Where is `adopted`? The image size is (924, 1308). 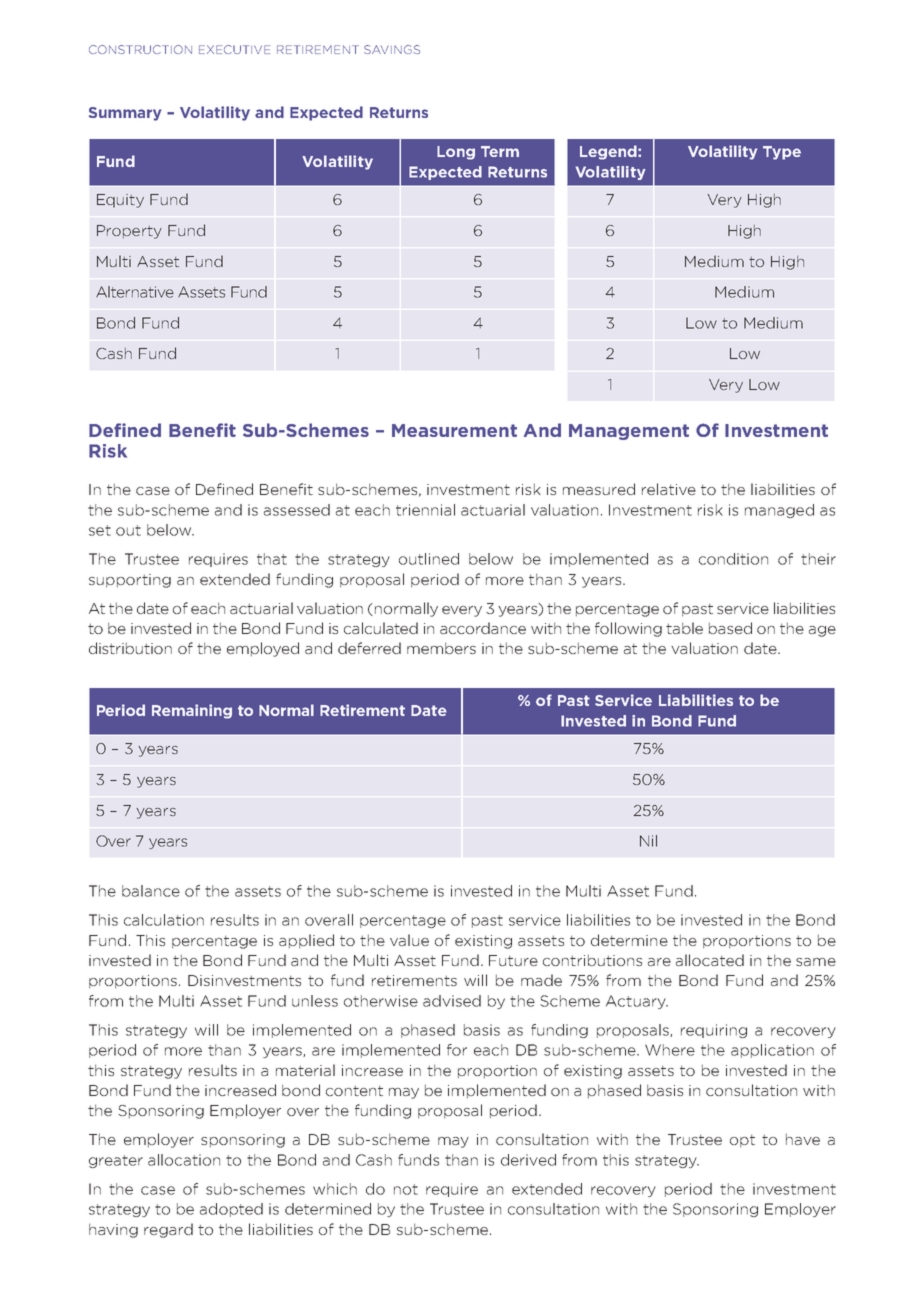
adopted is located at coordinates (231, 1210).
